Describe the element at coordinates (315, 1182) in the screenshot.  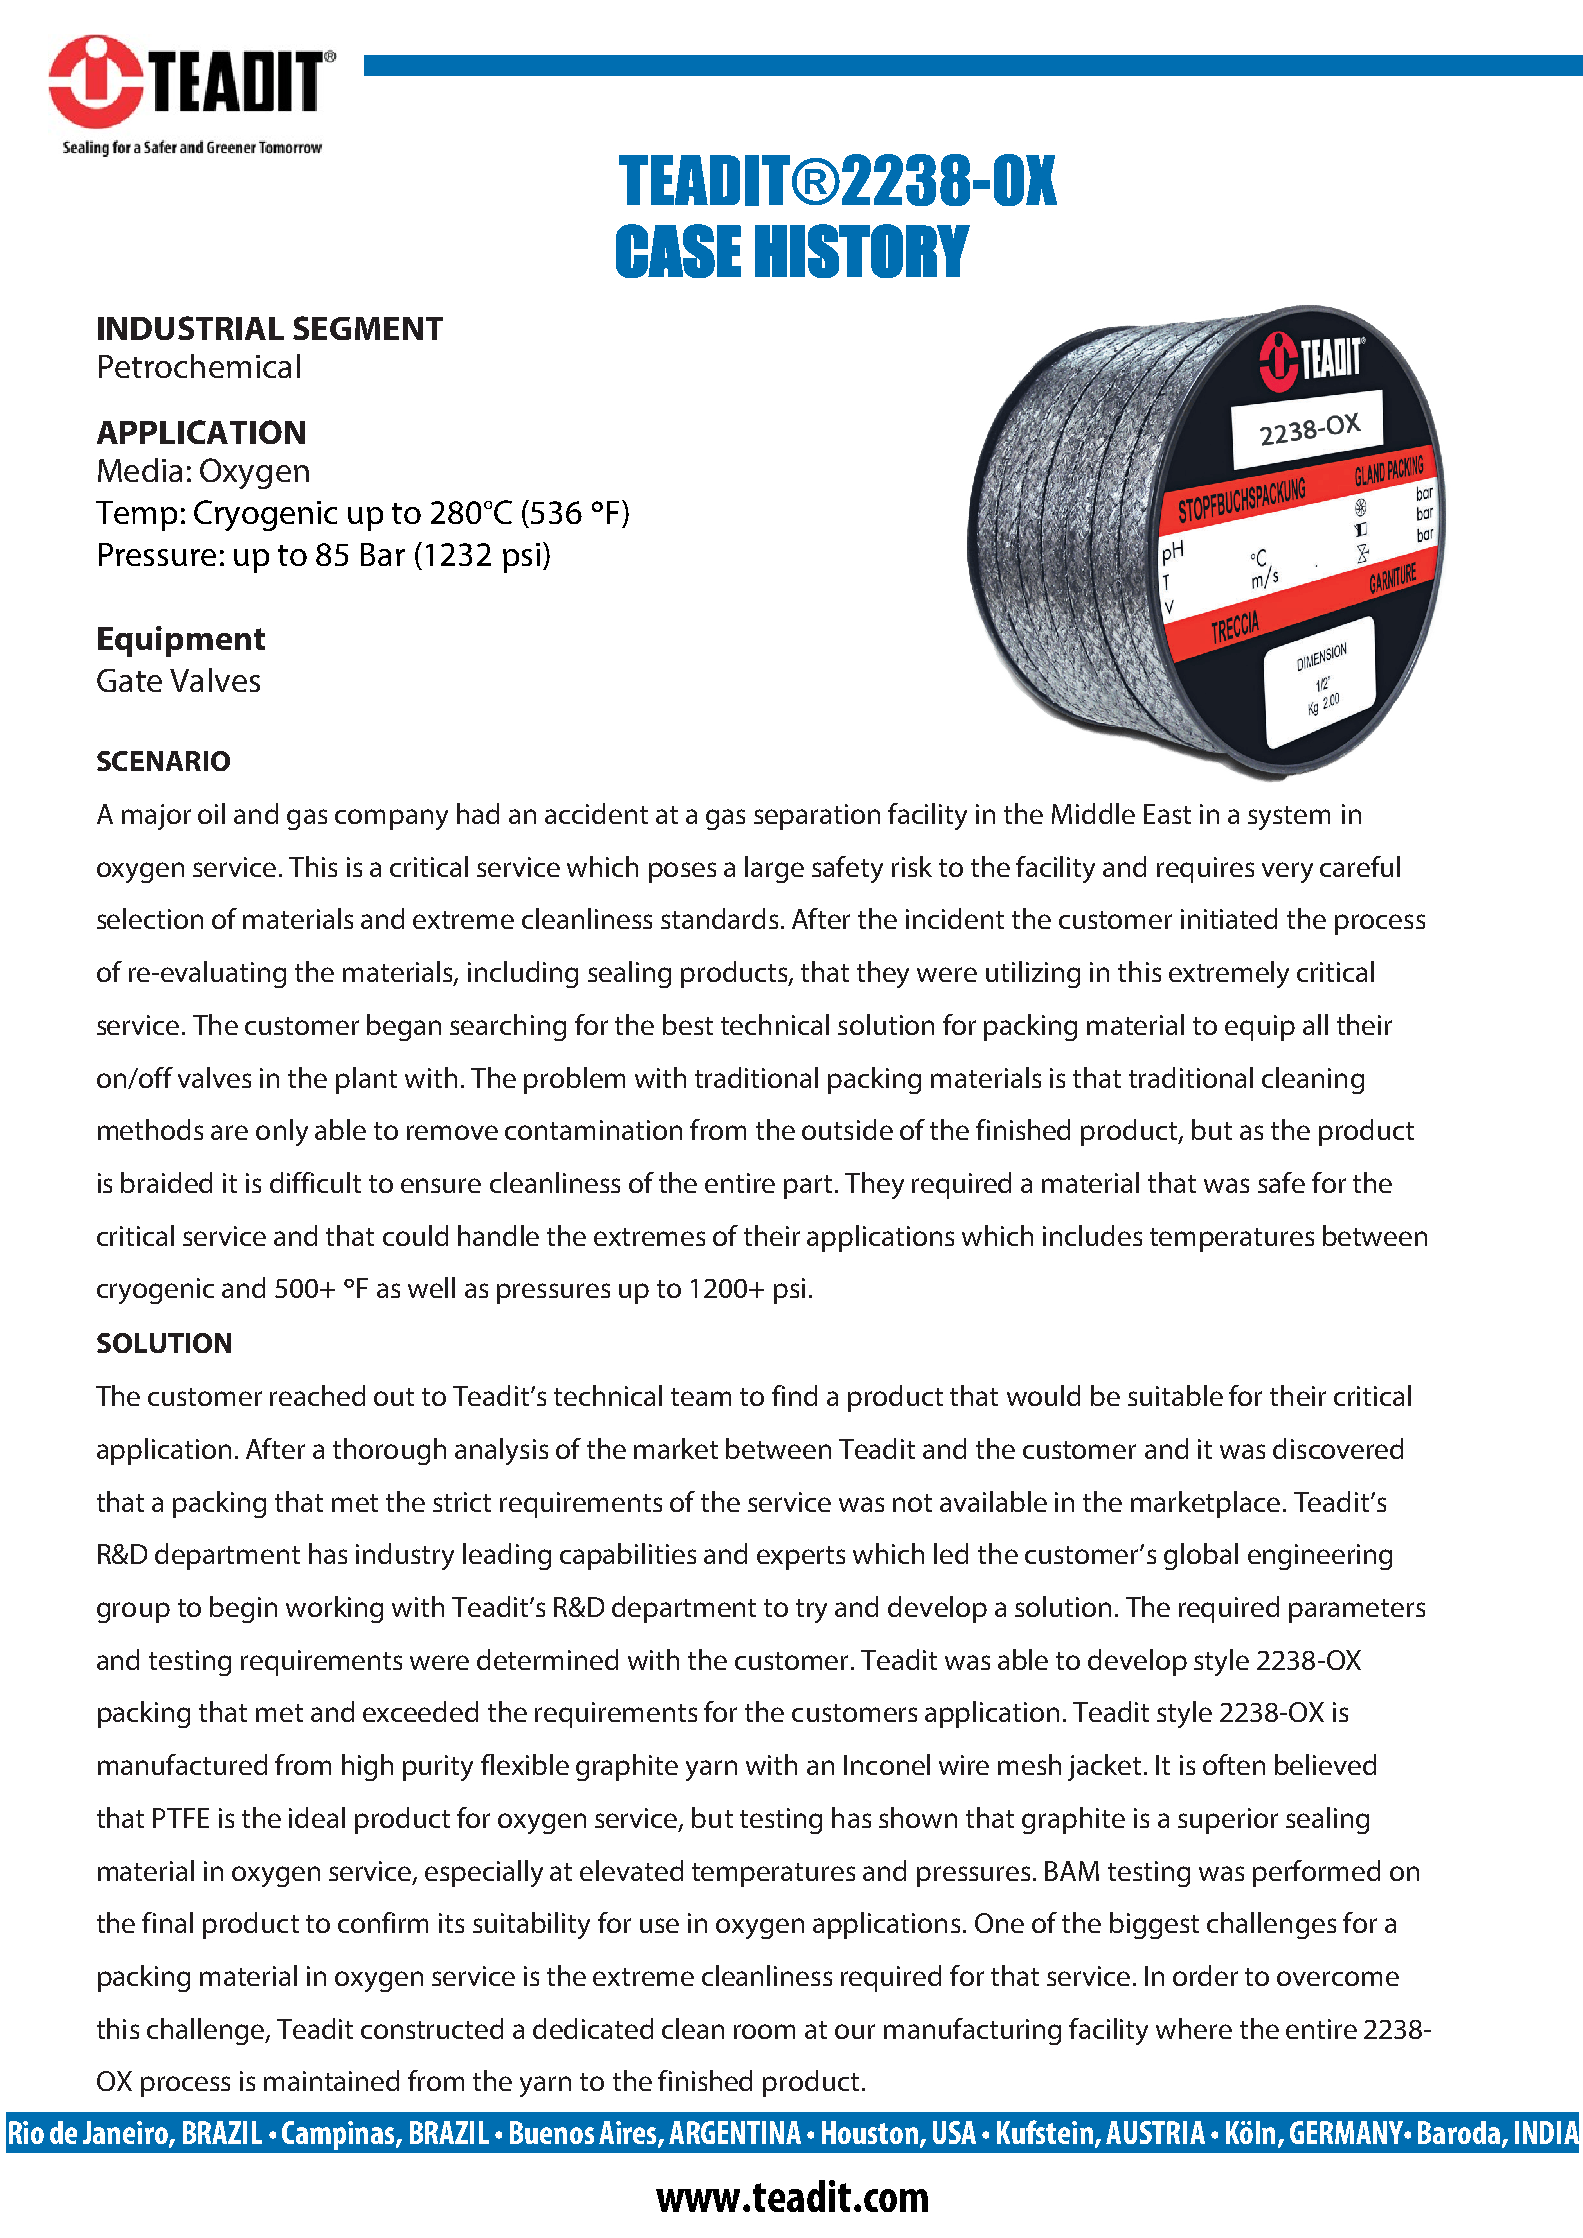
I see `difficult` at that location.
